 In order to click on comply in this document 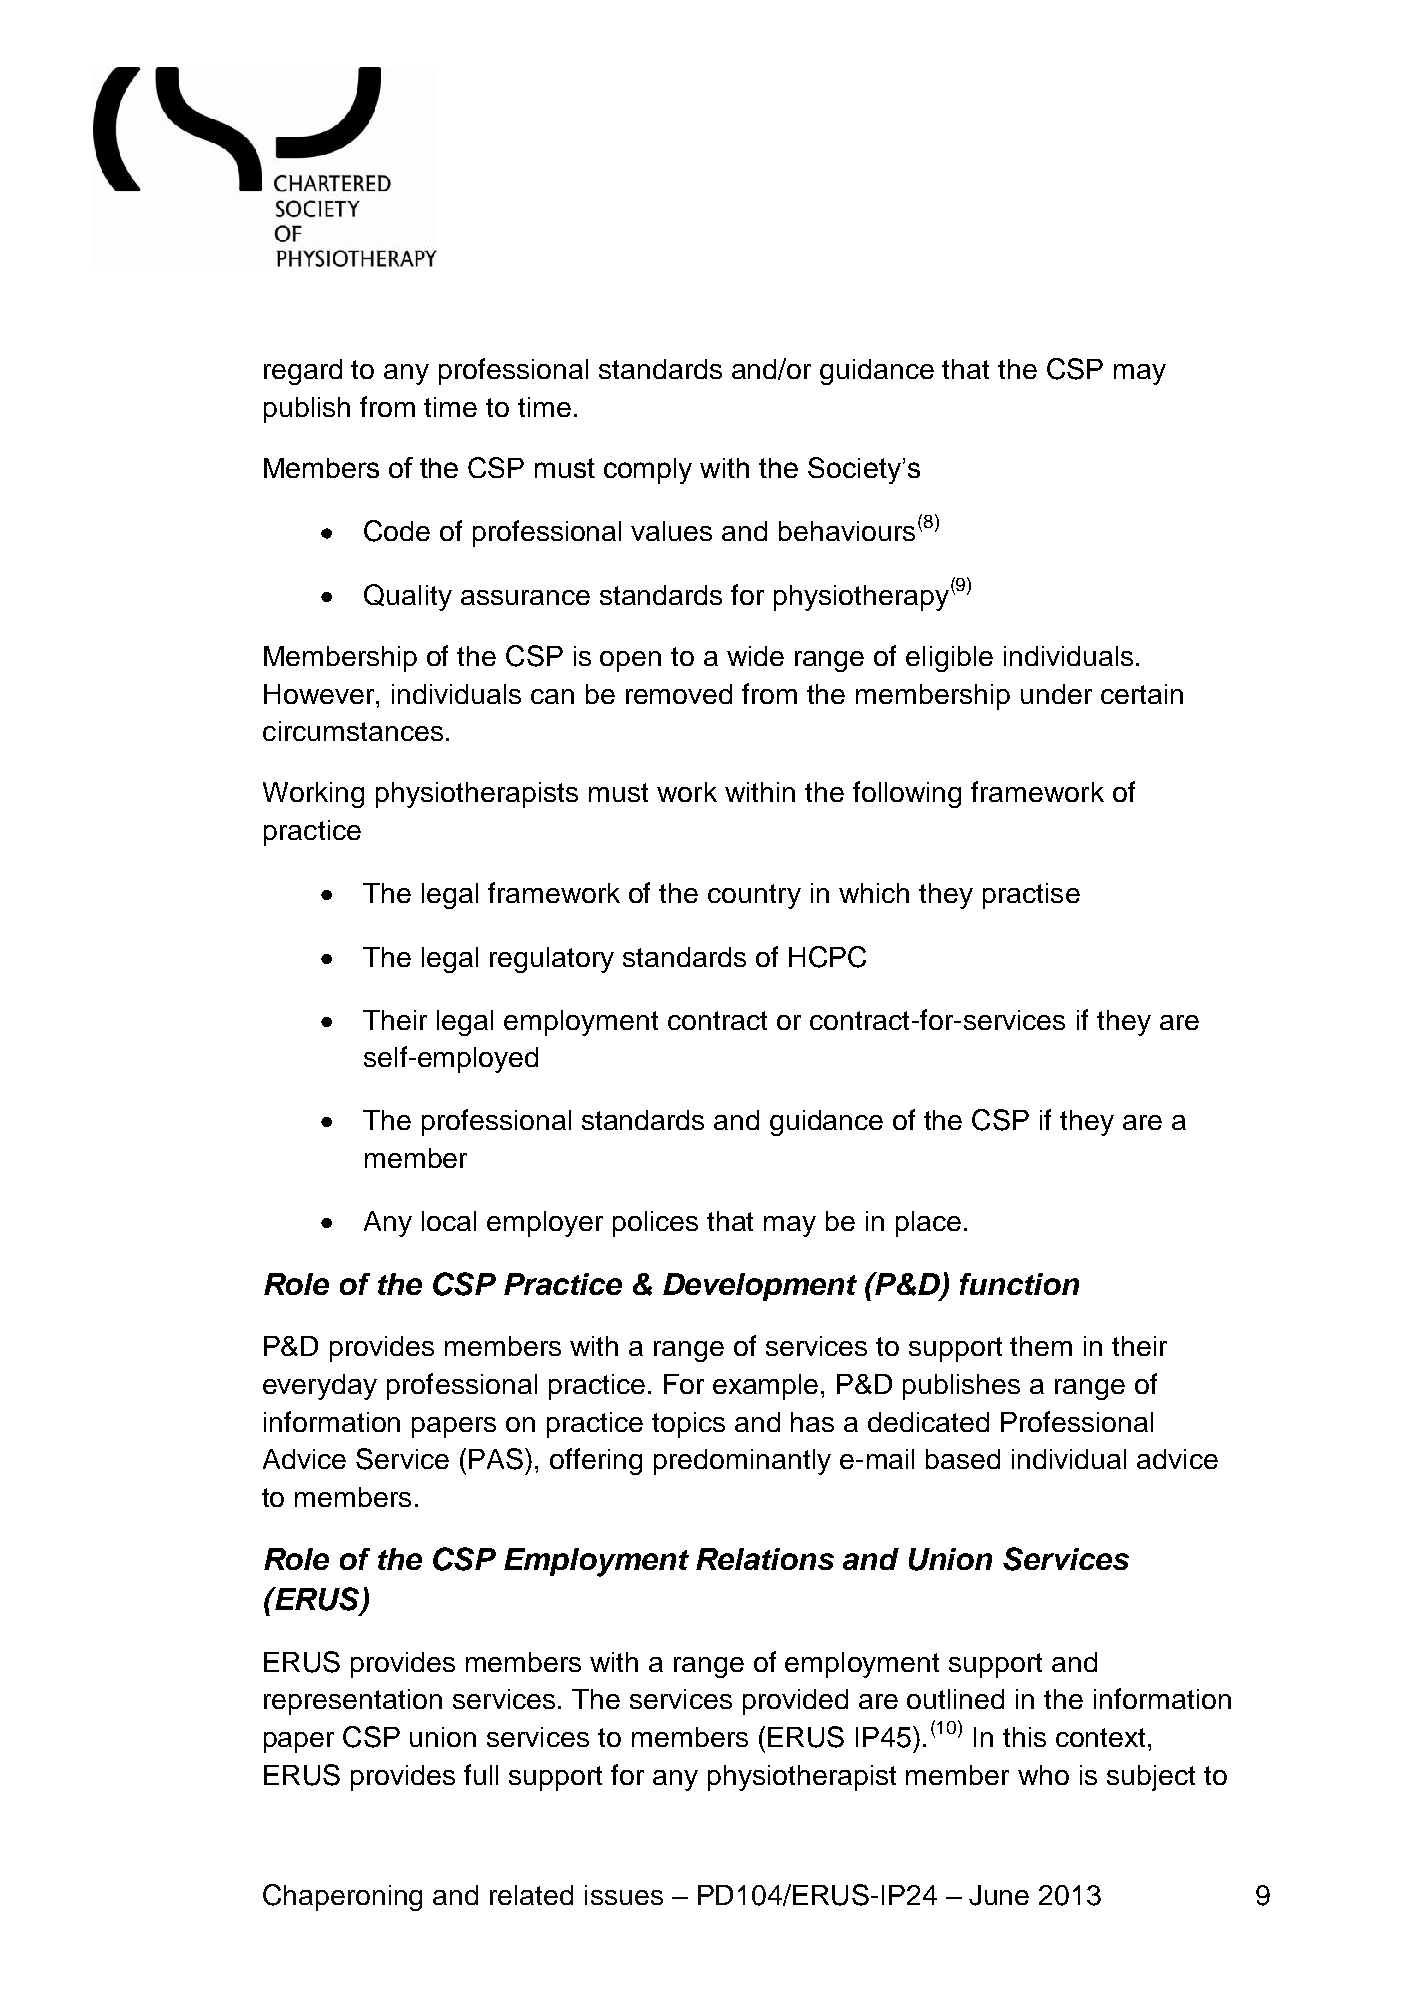, I will do `click(648, 471)`.
